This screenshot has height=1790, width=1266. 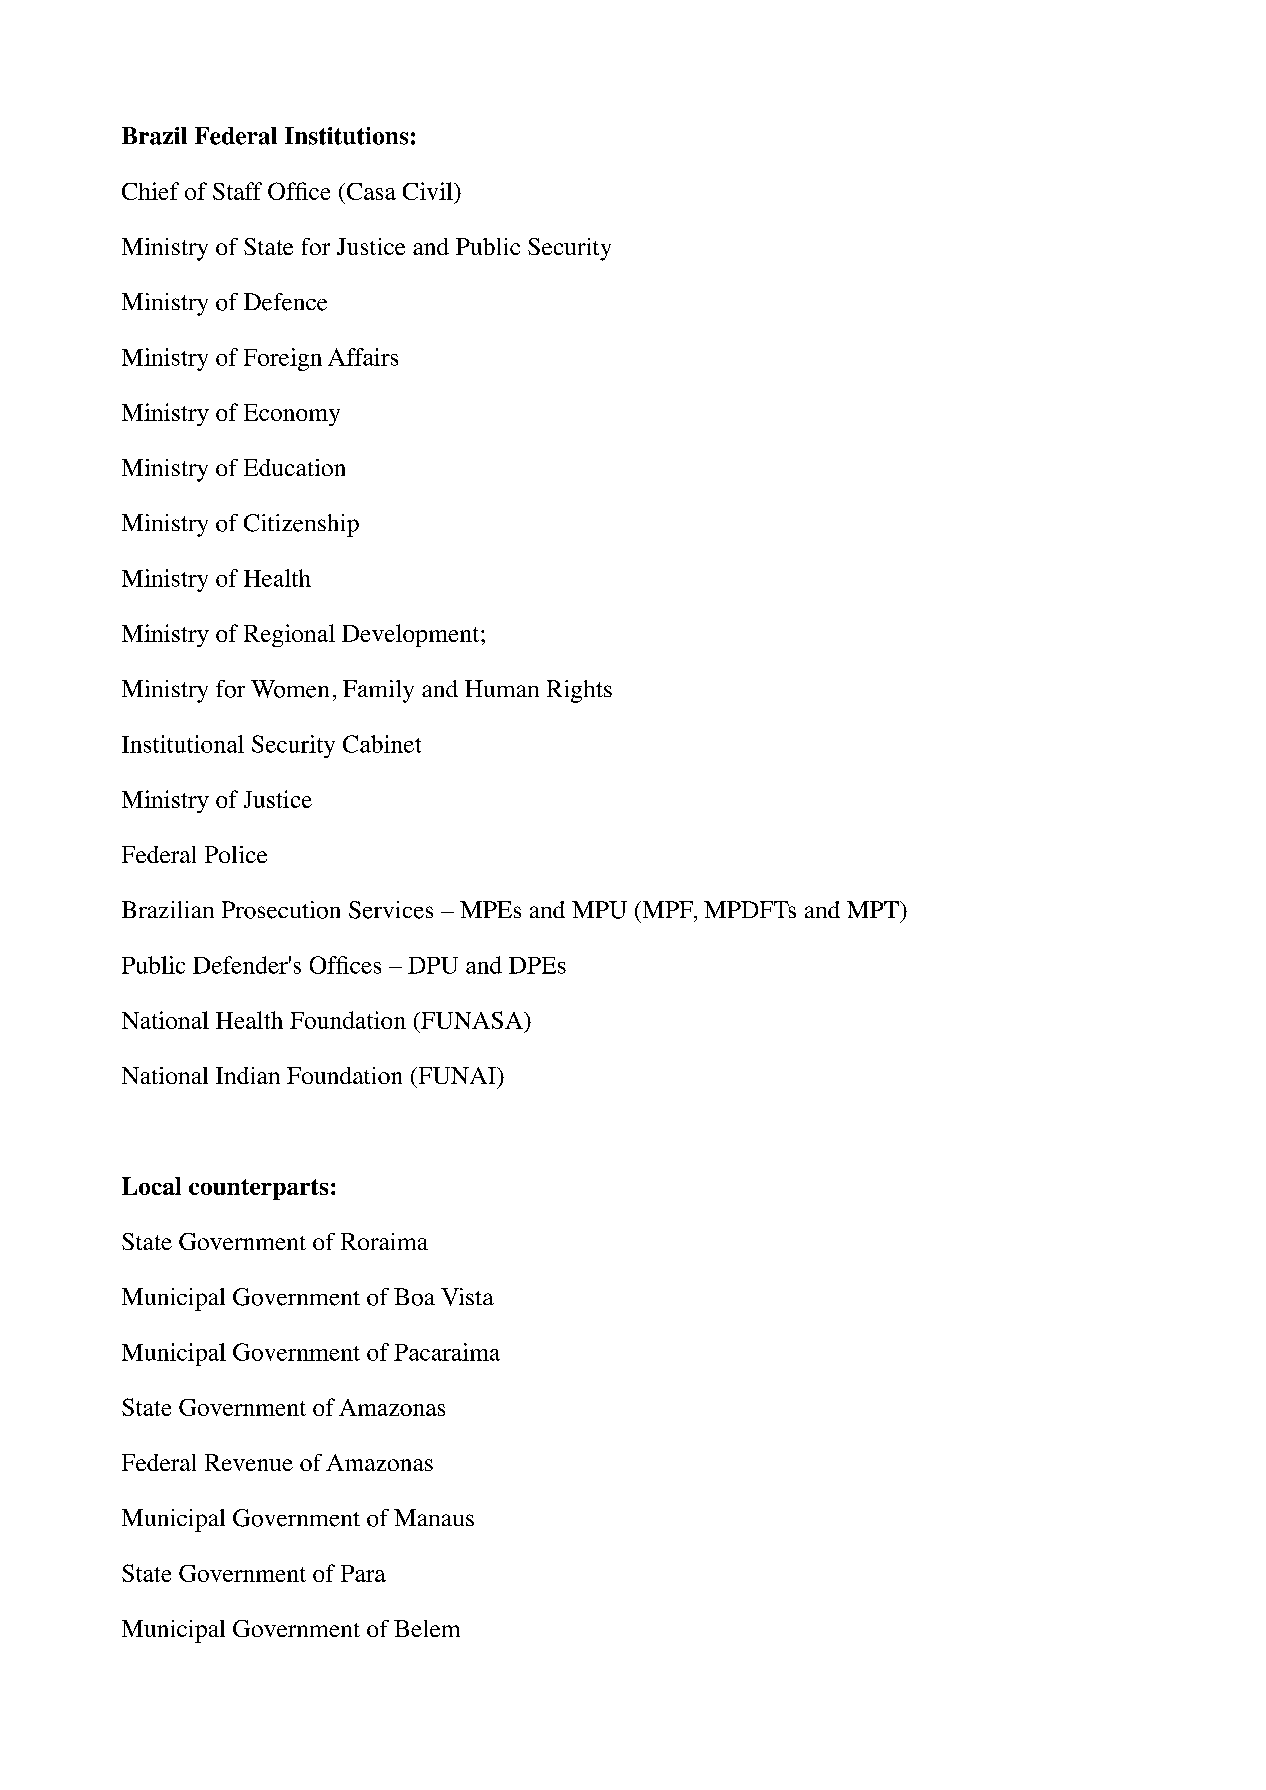 I want to click on Casa, so click(x=370, y=191).
